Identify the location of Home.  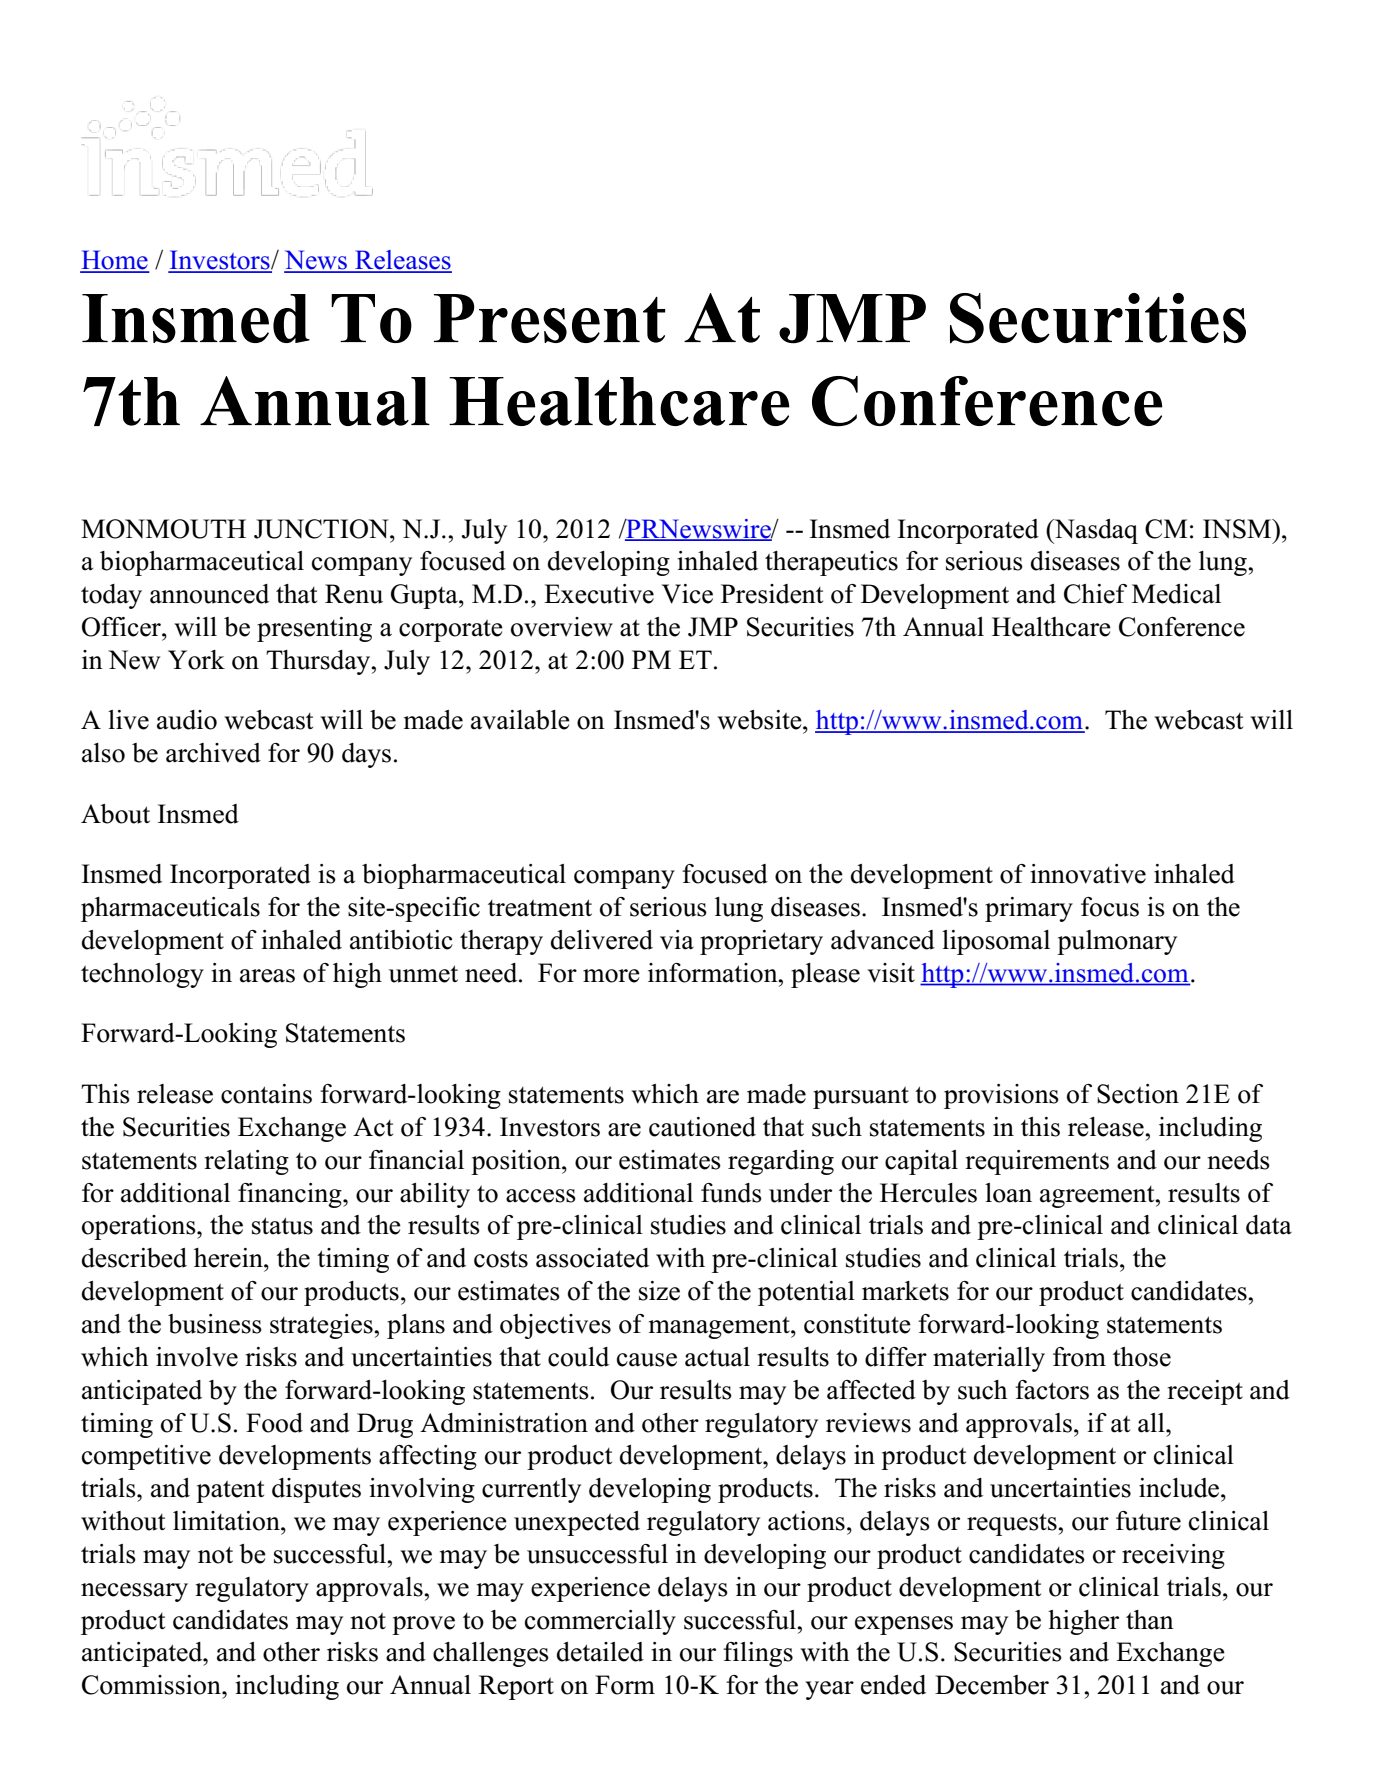
(114, 261).
